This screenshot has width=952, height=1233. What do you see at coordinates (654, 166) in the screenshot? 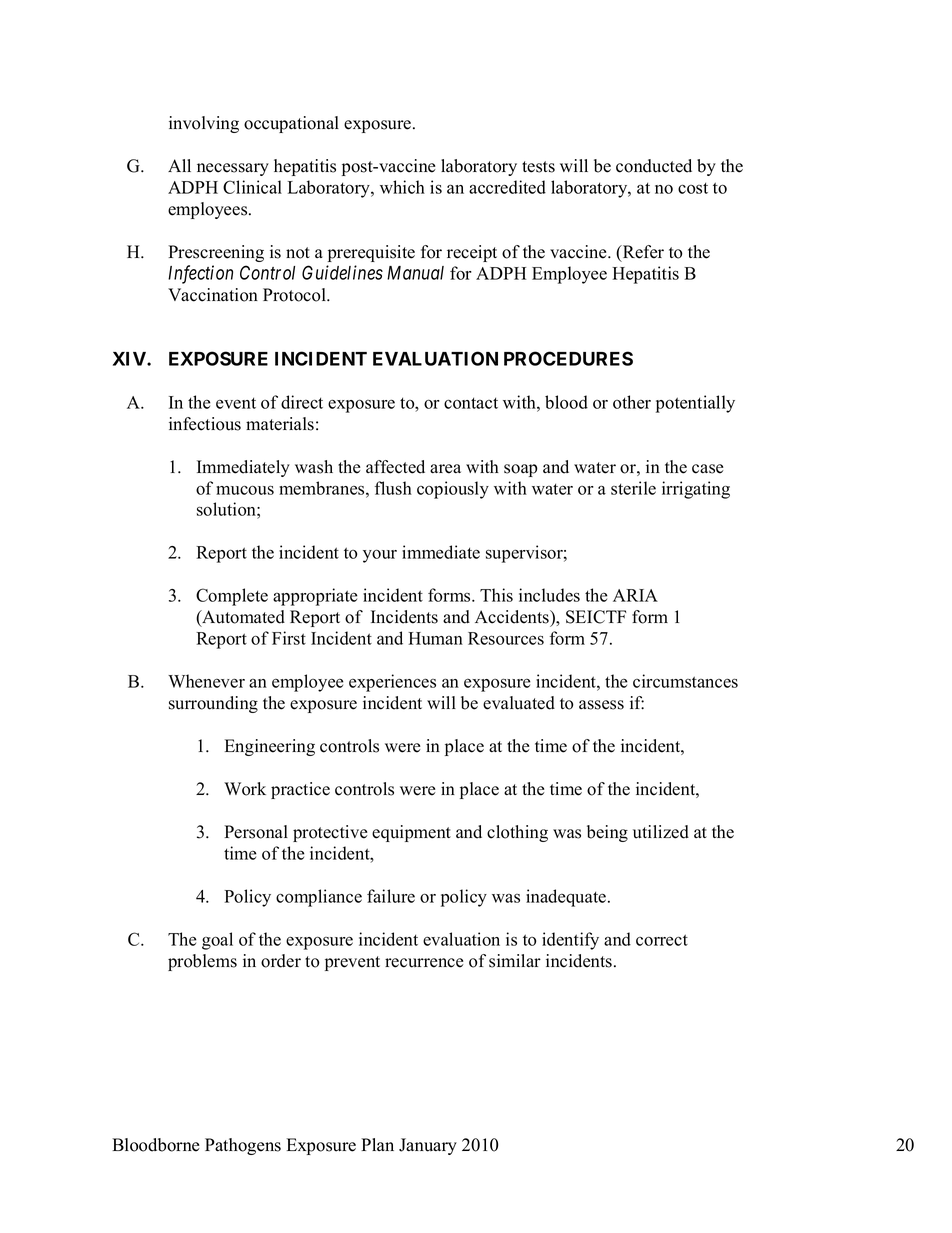
I see `conducted` at bounding box center [654, 166].
